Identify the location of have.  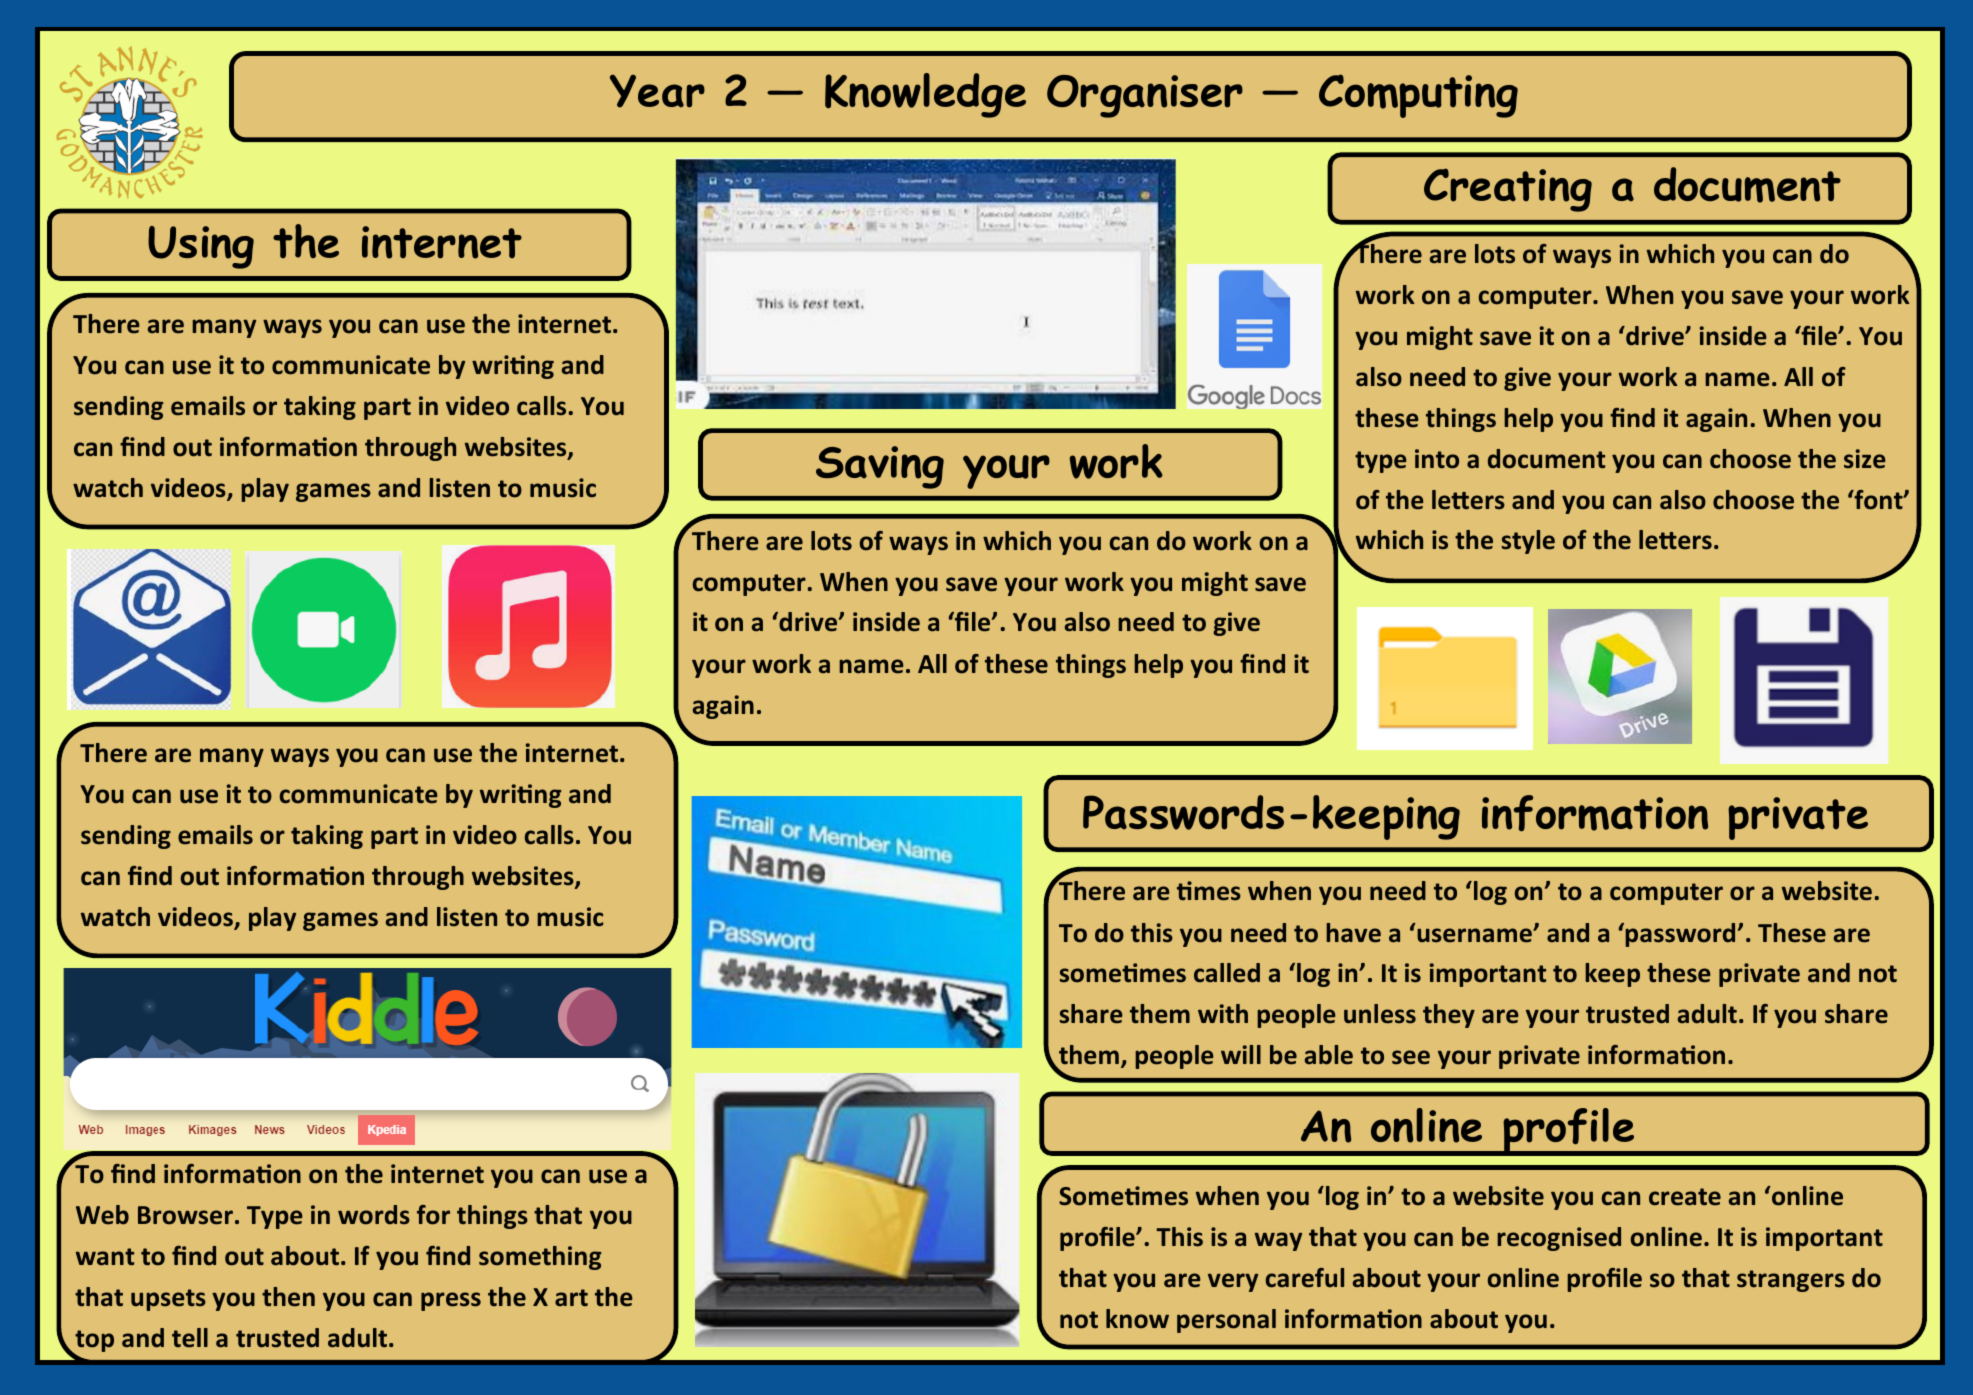
(1353, 933).
